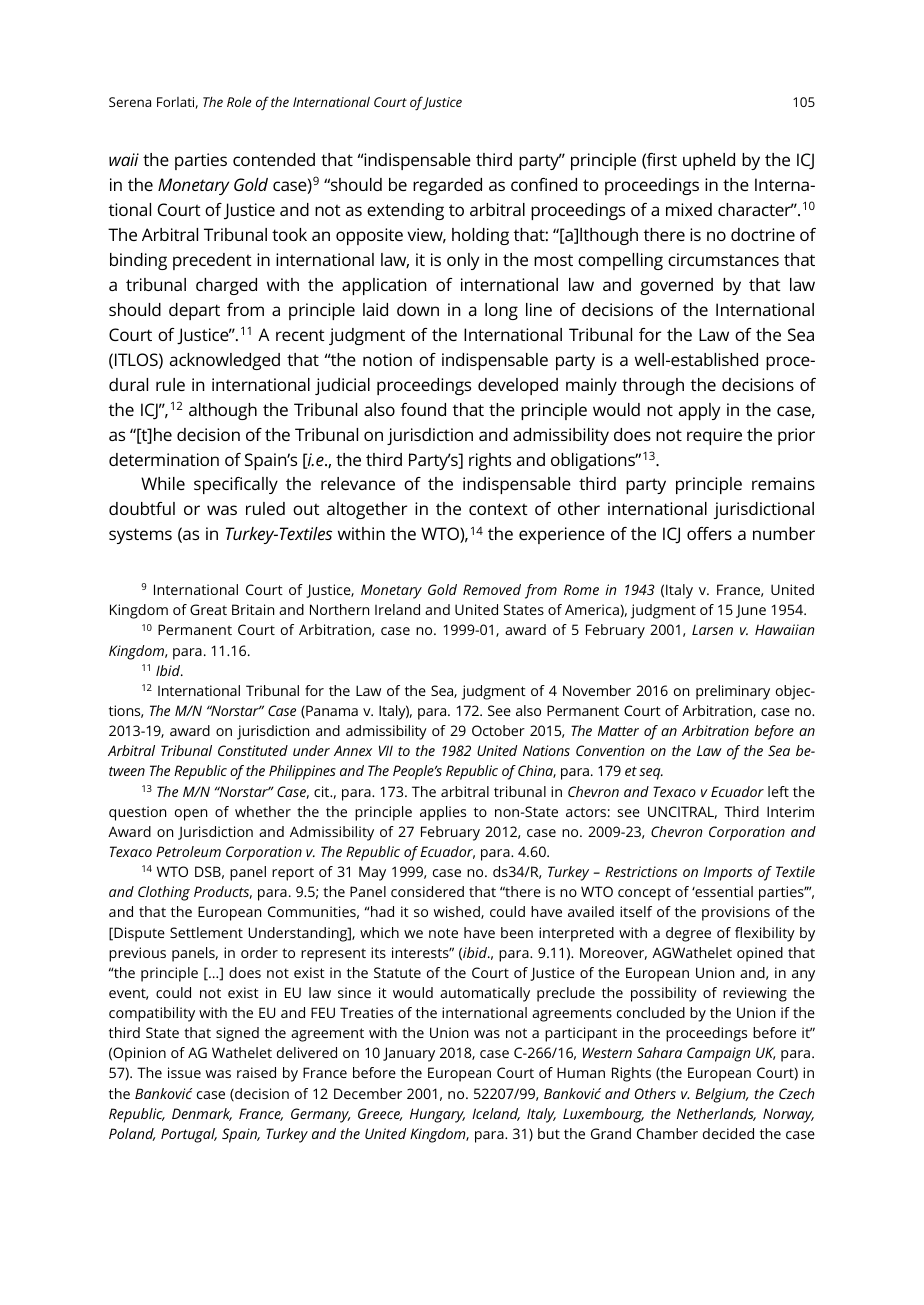 The height and width of the image is (1305, 924). I want to click on Larsen, so click(712, 629).
